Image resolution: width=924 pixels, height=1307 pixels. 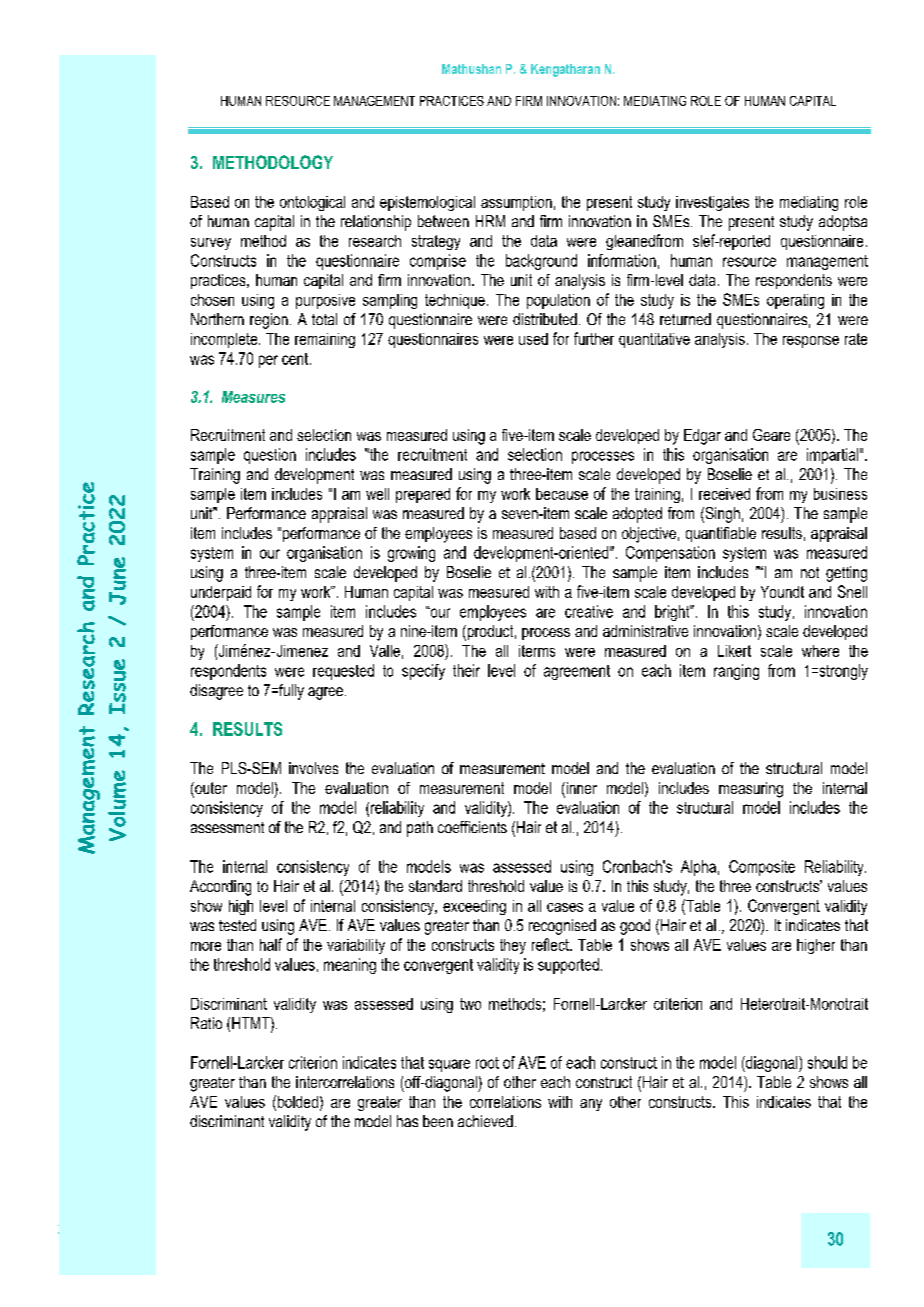 What do you see at coordinates (220, 888) in the image?
I see `According` at bounding box center [220, 888].
